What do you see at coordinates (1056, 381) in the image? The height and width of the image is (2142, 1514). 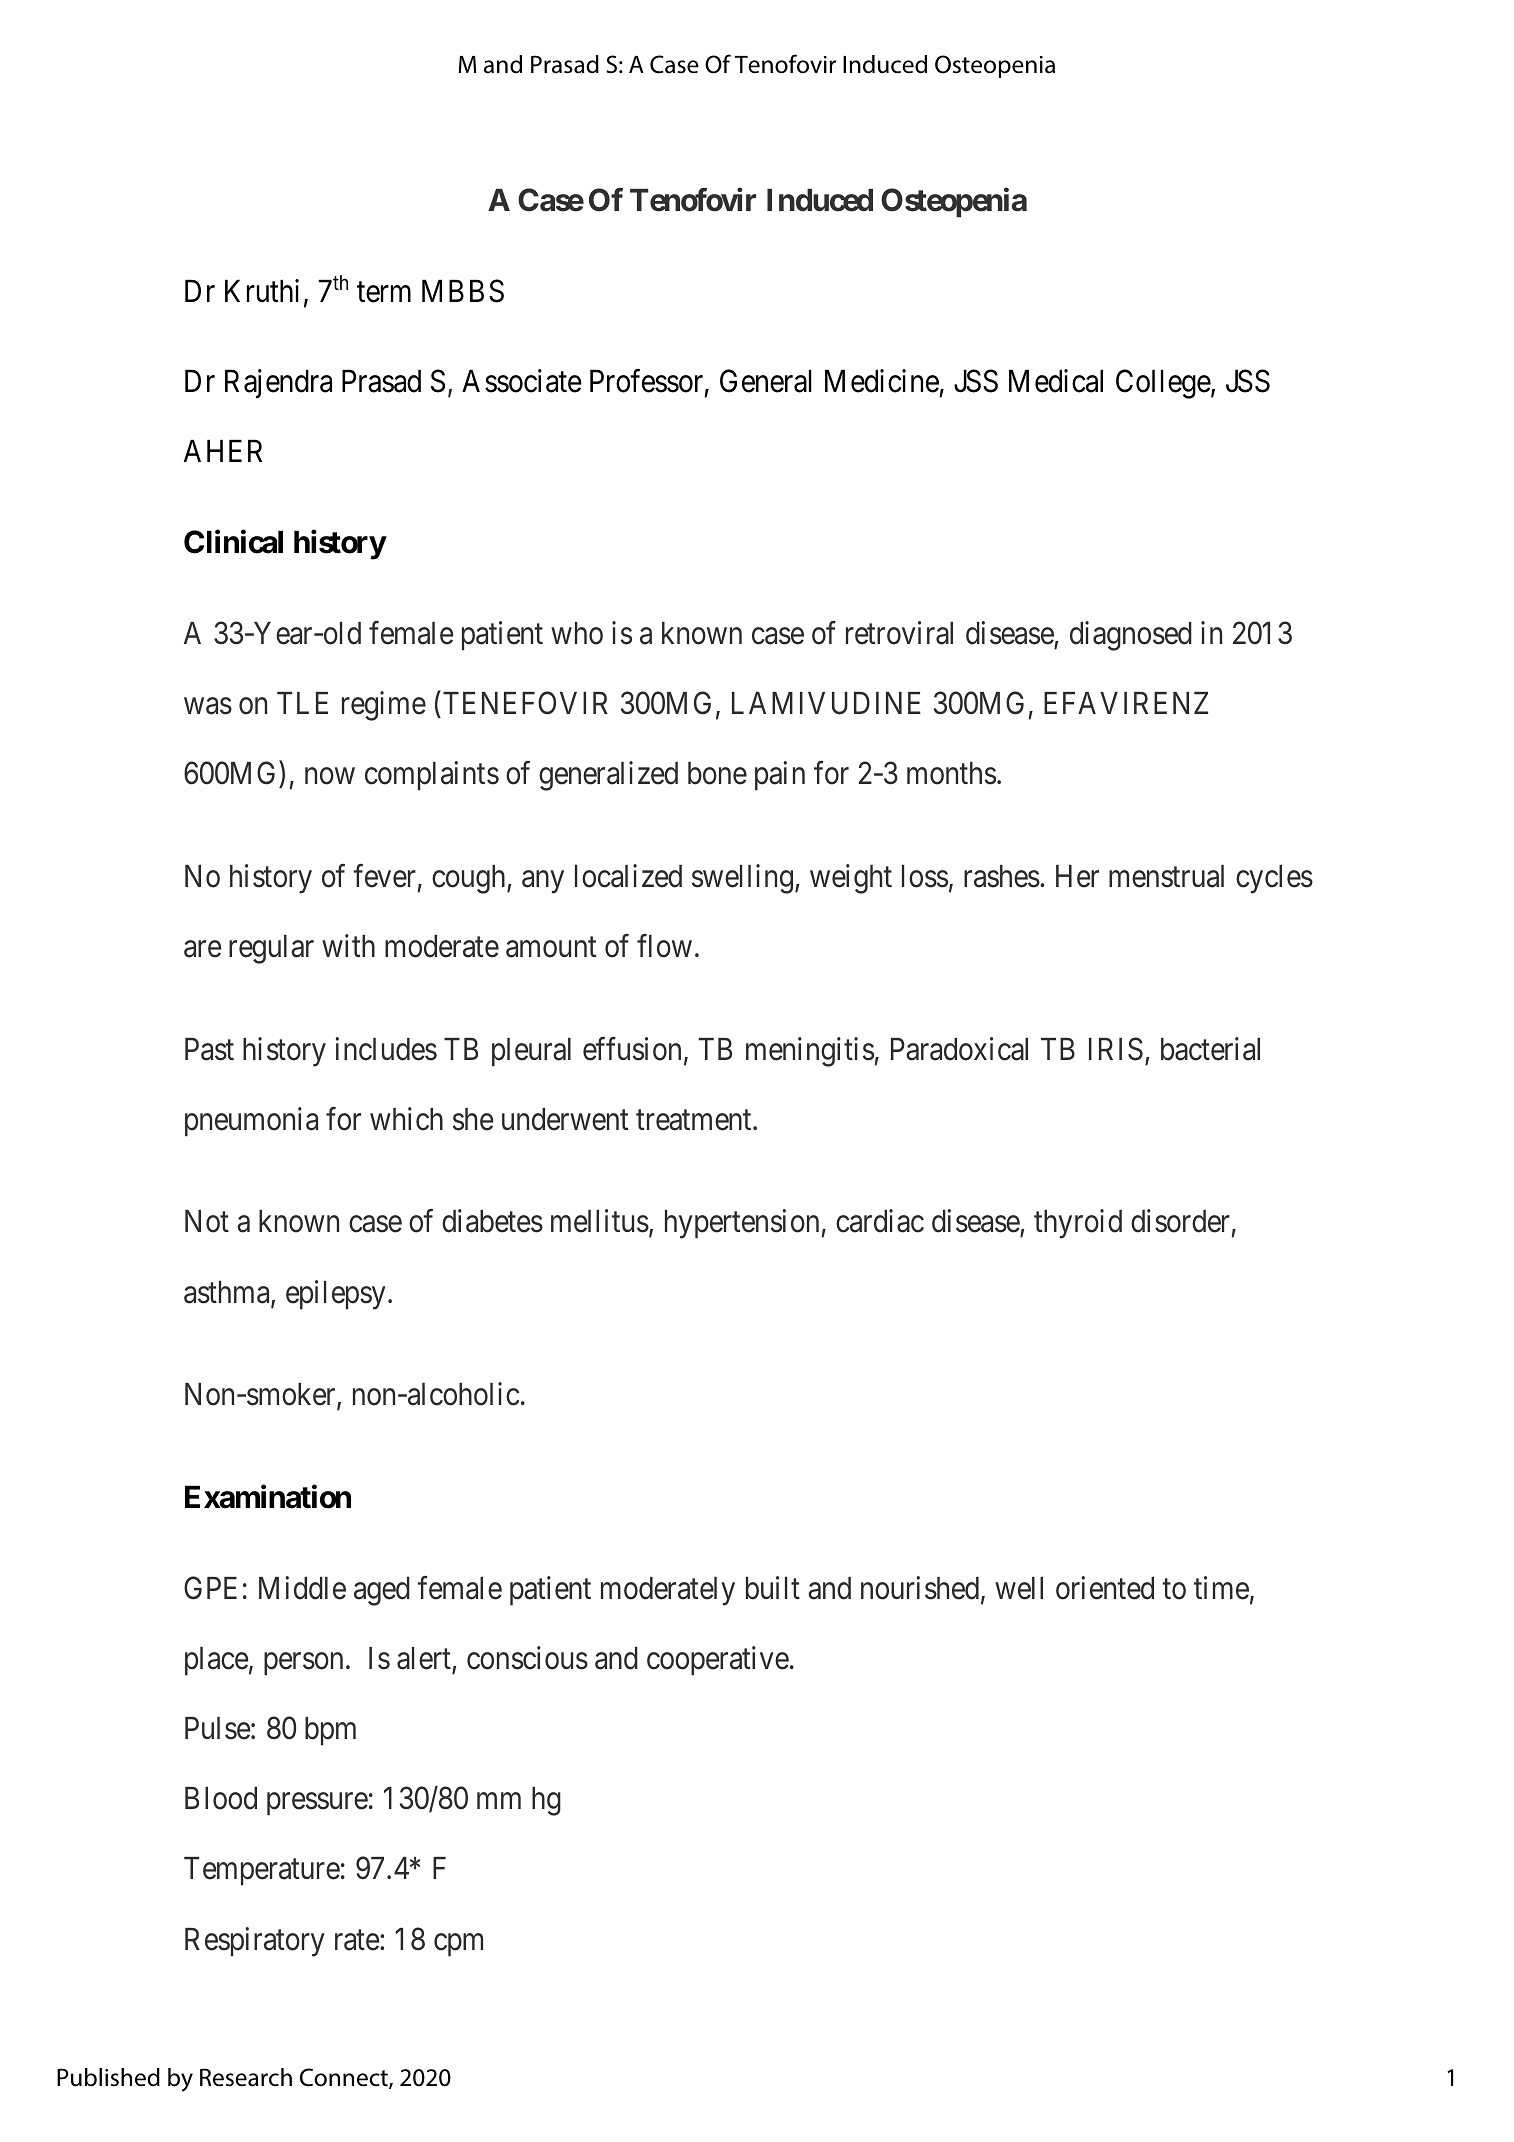 I see `Medical` at bounding box center [1056, 381].
